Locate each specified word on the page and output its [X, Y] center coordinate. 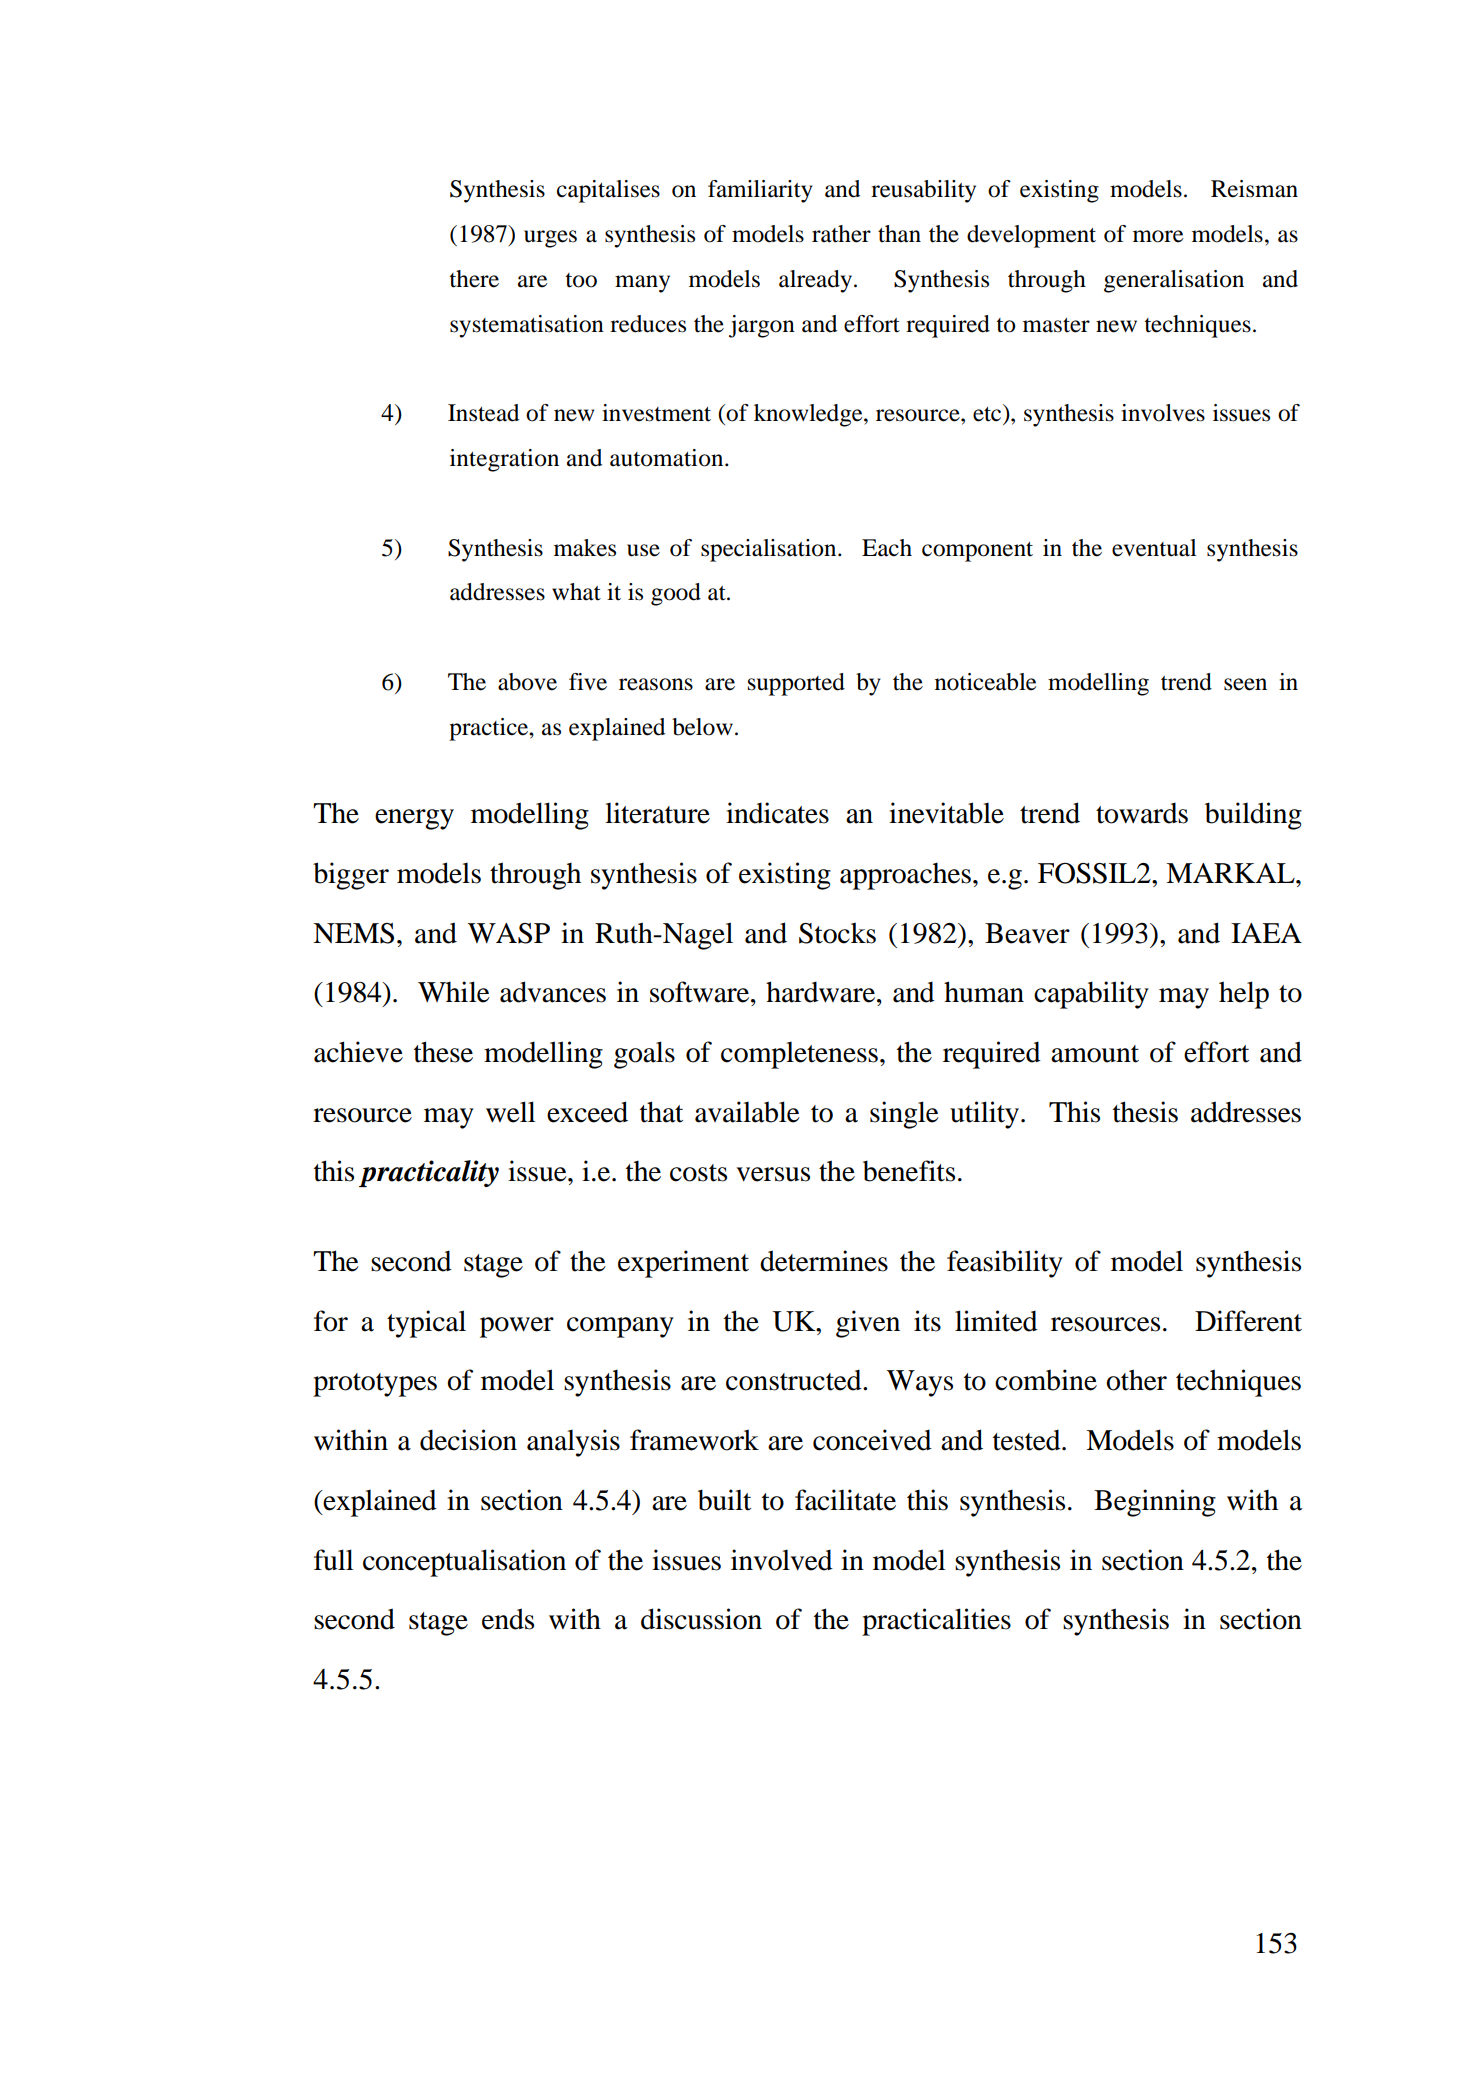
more [1158, 236]
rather [841, 234]
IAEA [1266, 933]
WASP [509, 933]
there [474, 279]
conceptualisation [464, 1563]
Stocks [837, 933]
